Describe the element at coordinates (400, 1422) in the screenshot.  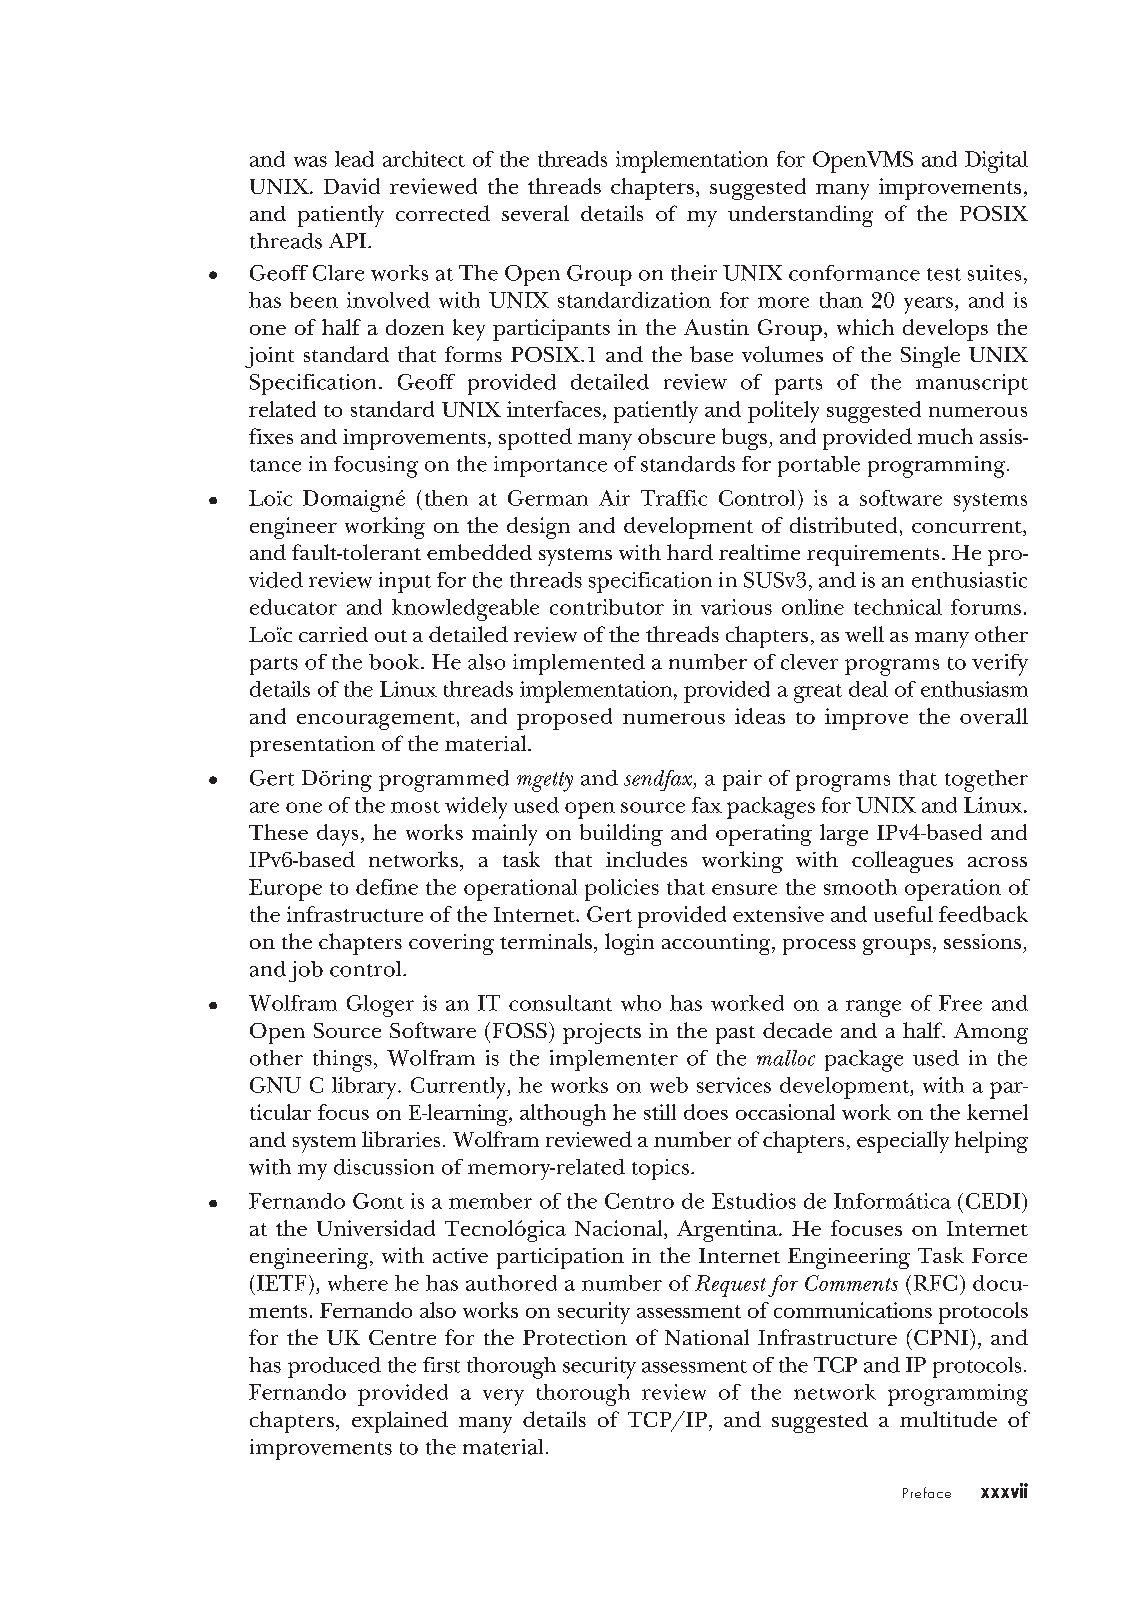
I see `explained` at that location.
